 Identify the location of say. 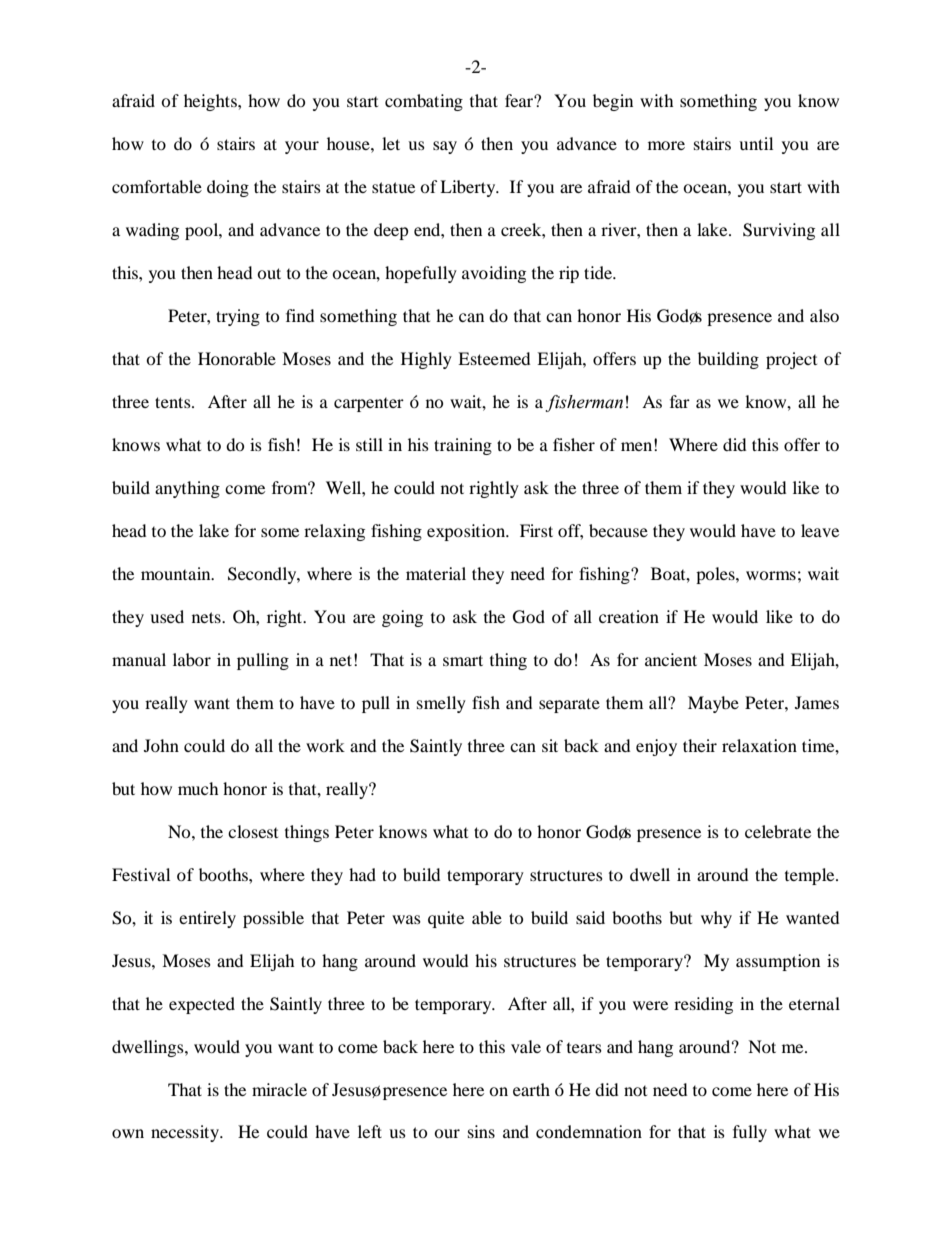
(445, 147).
